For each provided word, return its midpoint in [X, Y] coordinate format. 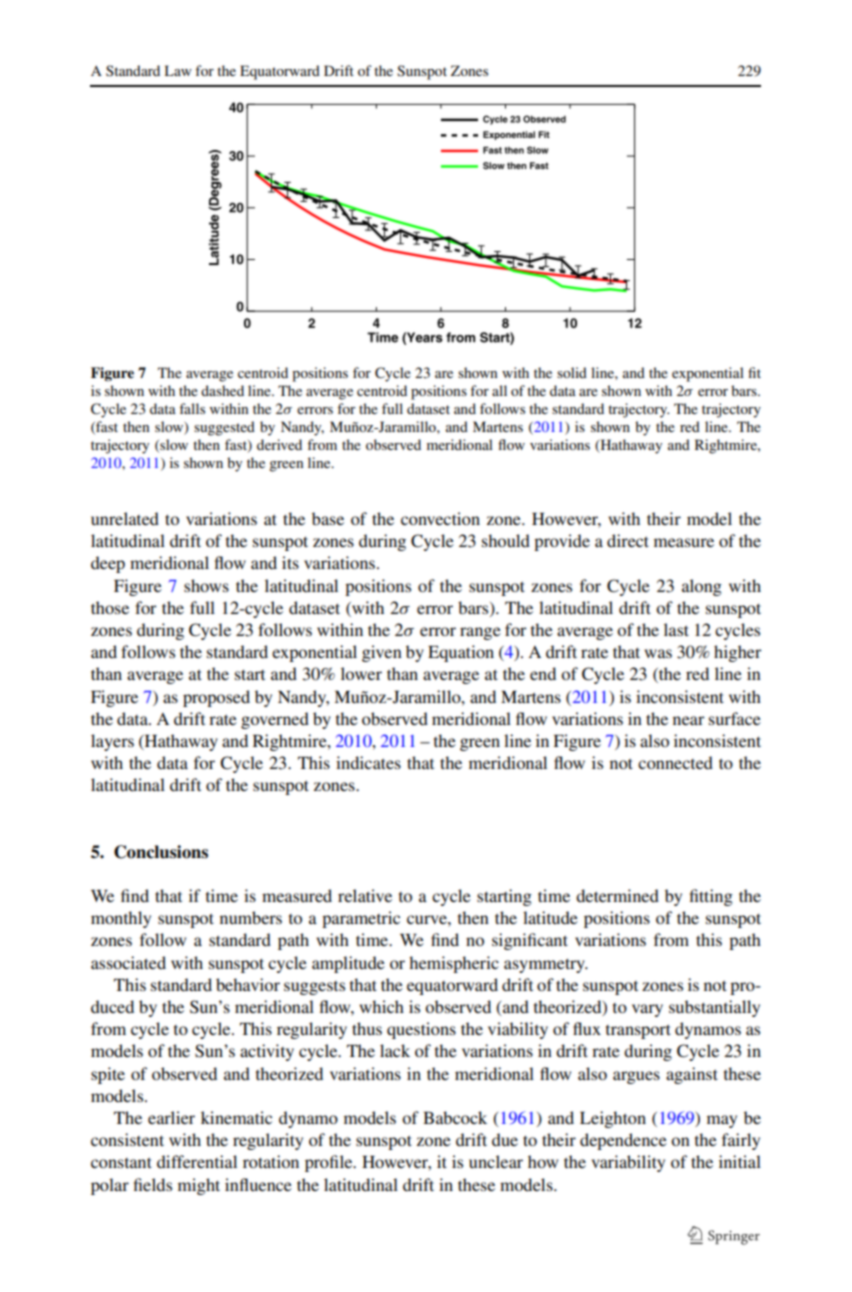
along [702, 587]
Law [178, 70]
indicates [368, 762]
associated [128, 962]
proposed [216, 698]
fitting [711, 897]
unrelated [125, 518]
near [689, 720]
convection [440, 518]
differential [197, 1161]
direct [628, 540]
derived [279, 444]
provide [562, 542]
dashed [222, 390]
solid [572, 372]
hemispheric [454, 964]
